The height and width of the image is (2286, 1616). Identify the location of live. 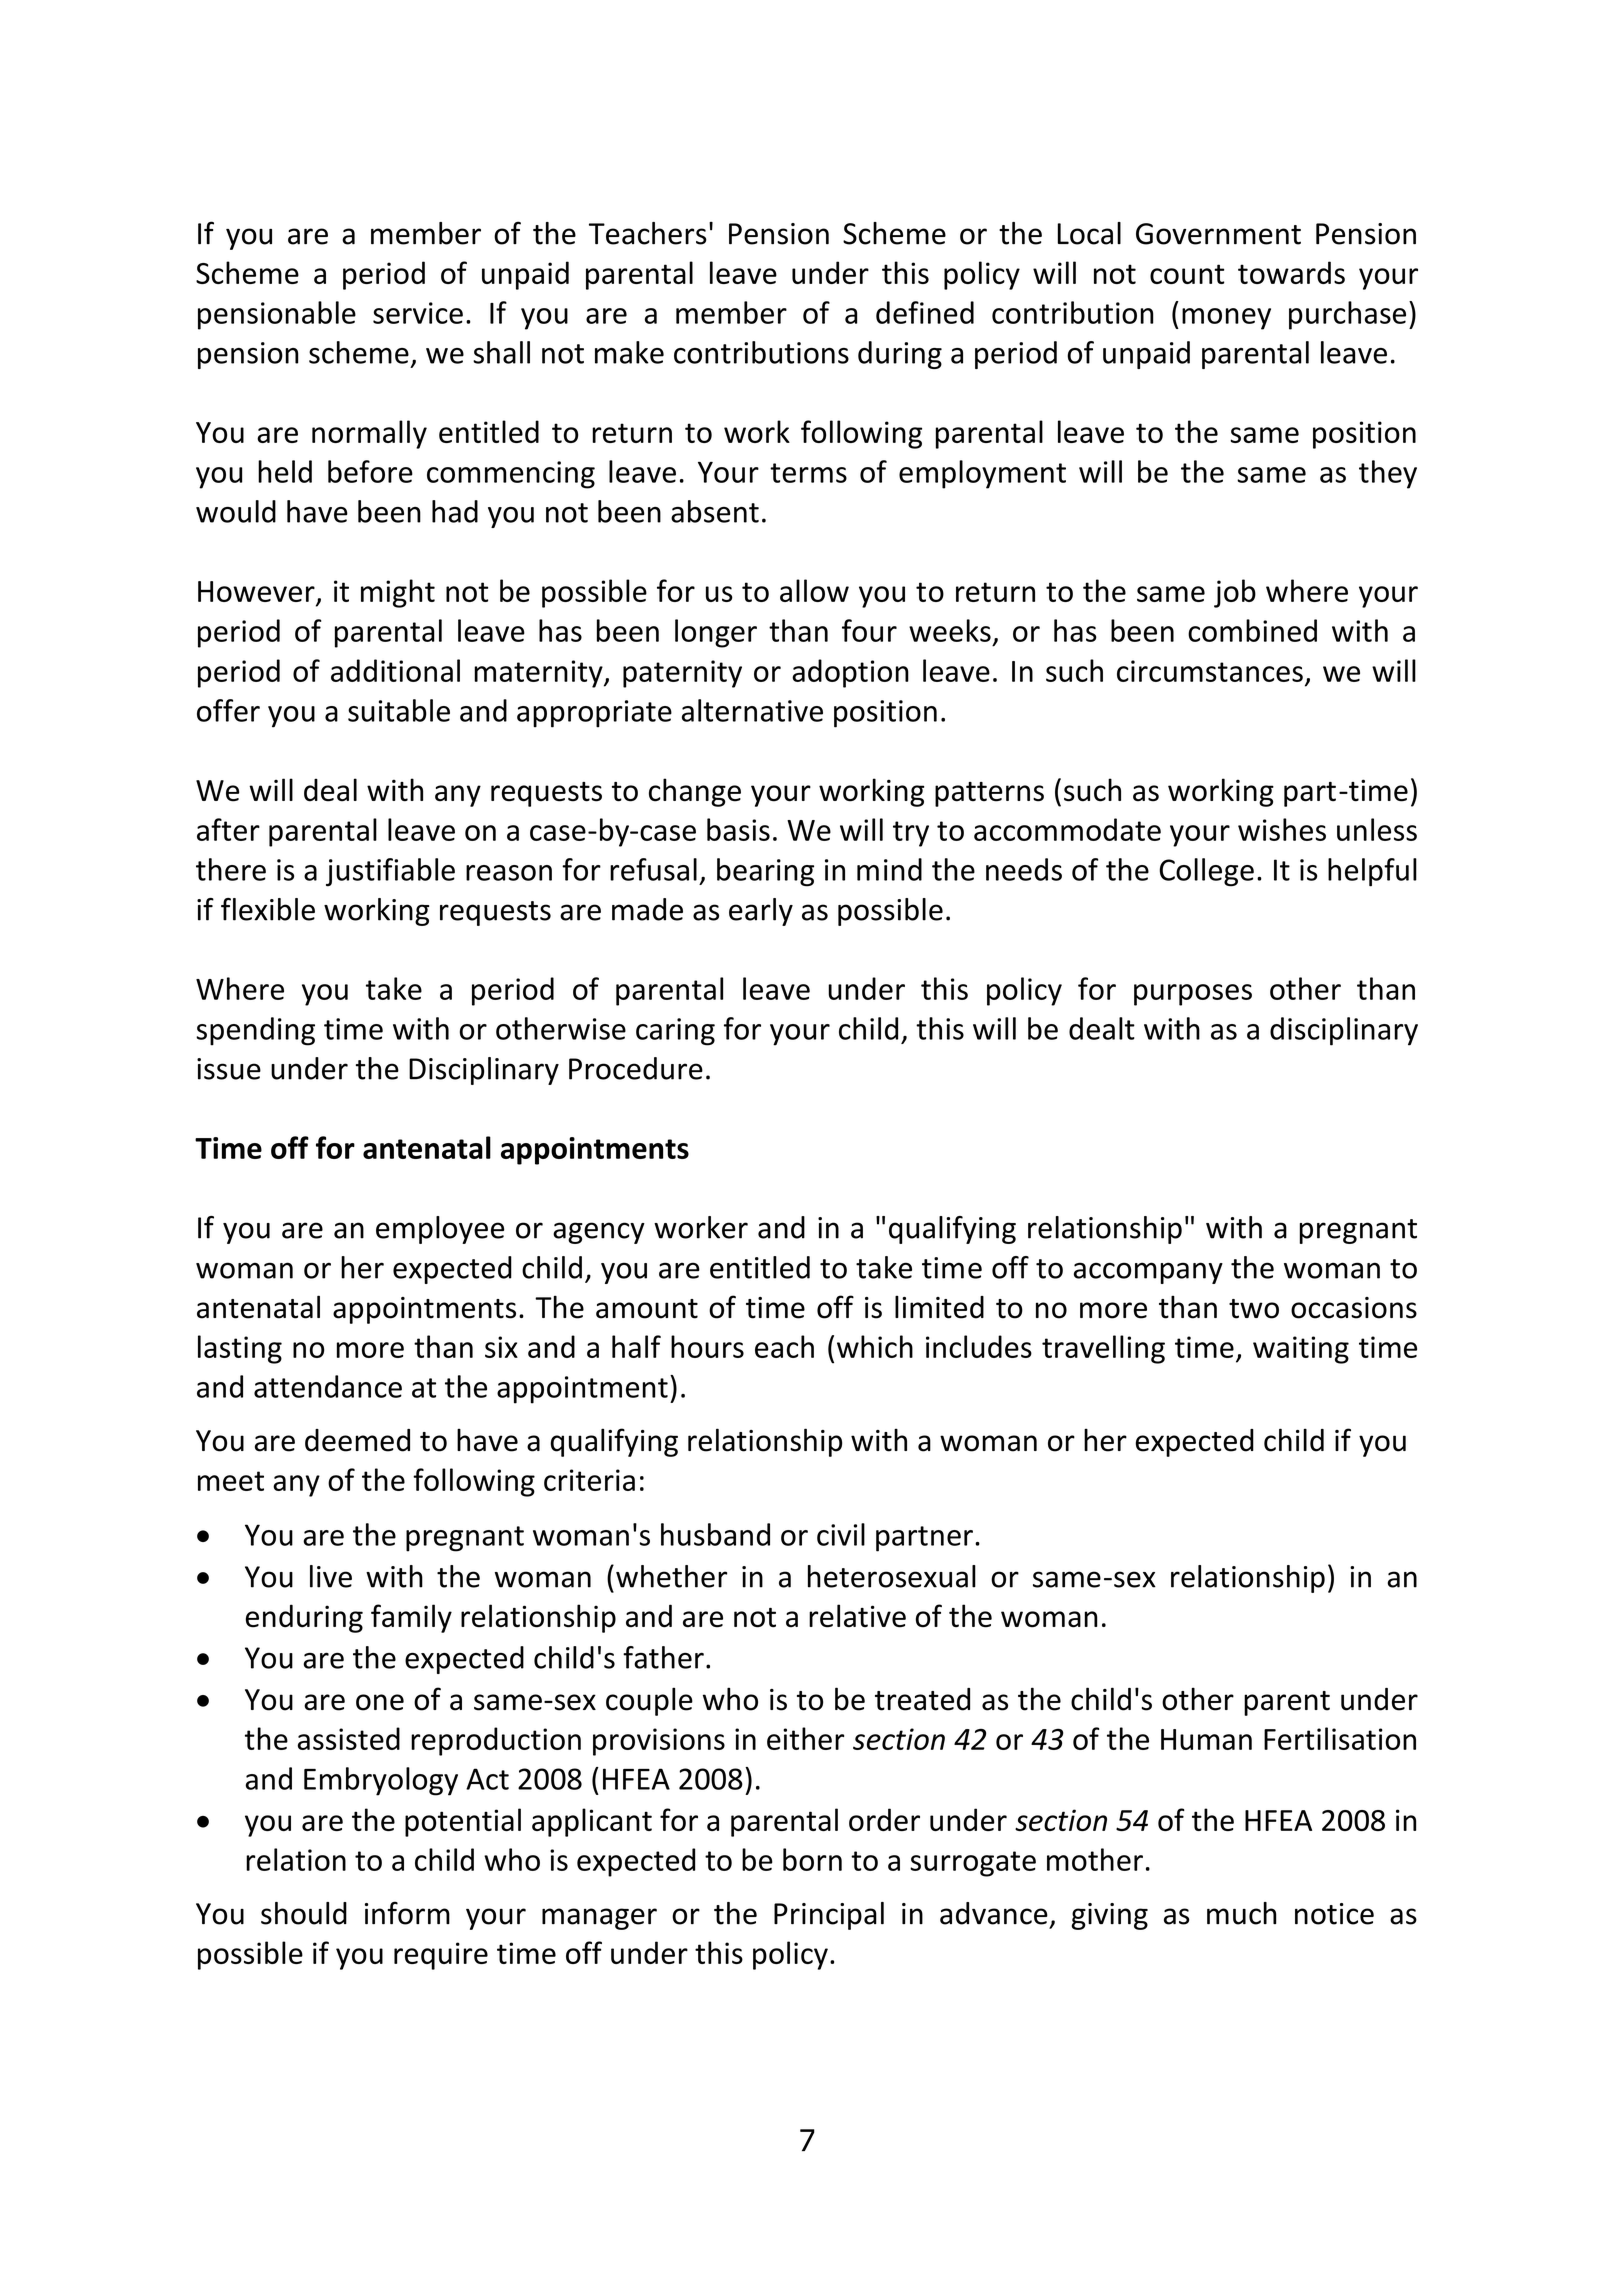
(331, 1576).
